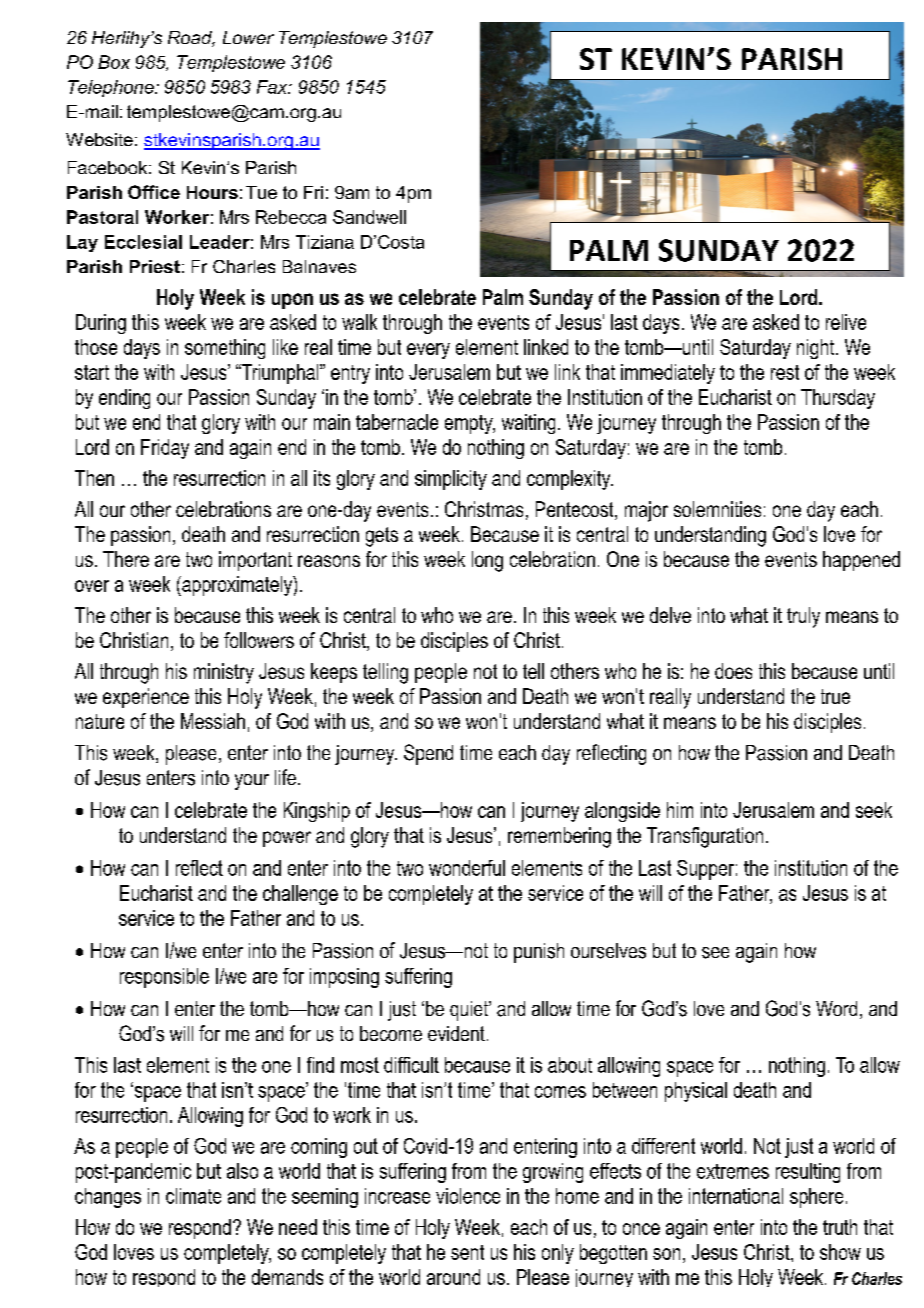 The width and height of the screenshot is (924, 1308). What do you see at coordinates (838, 399) in the screenshot?
I see `Thursday` at bounding box center [838, 399].
